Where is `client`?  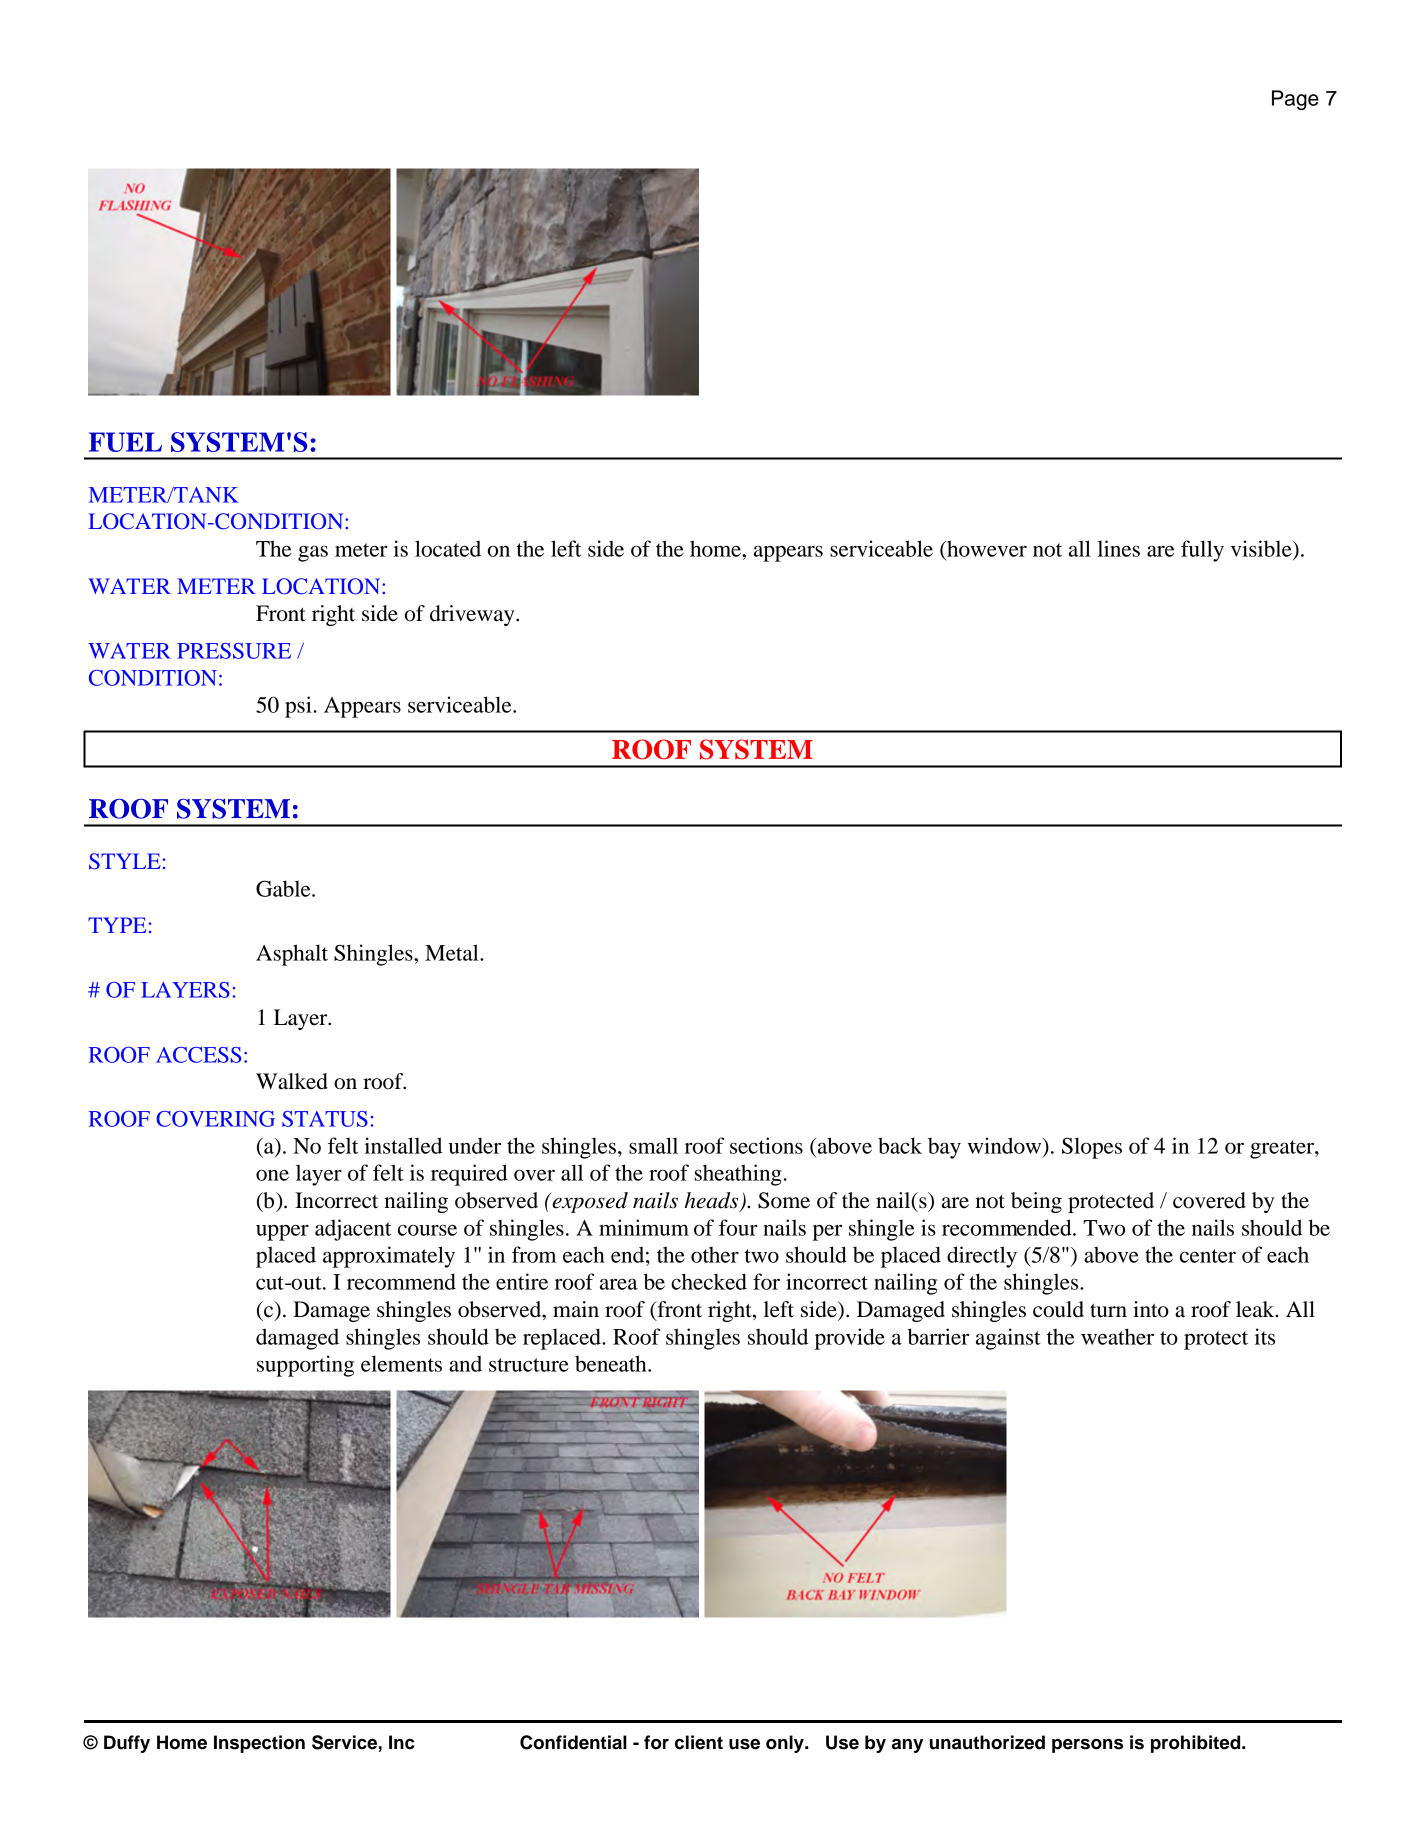 client is located at coordinates (699, 1742).
